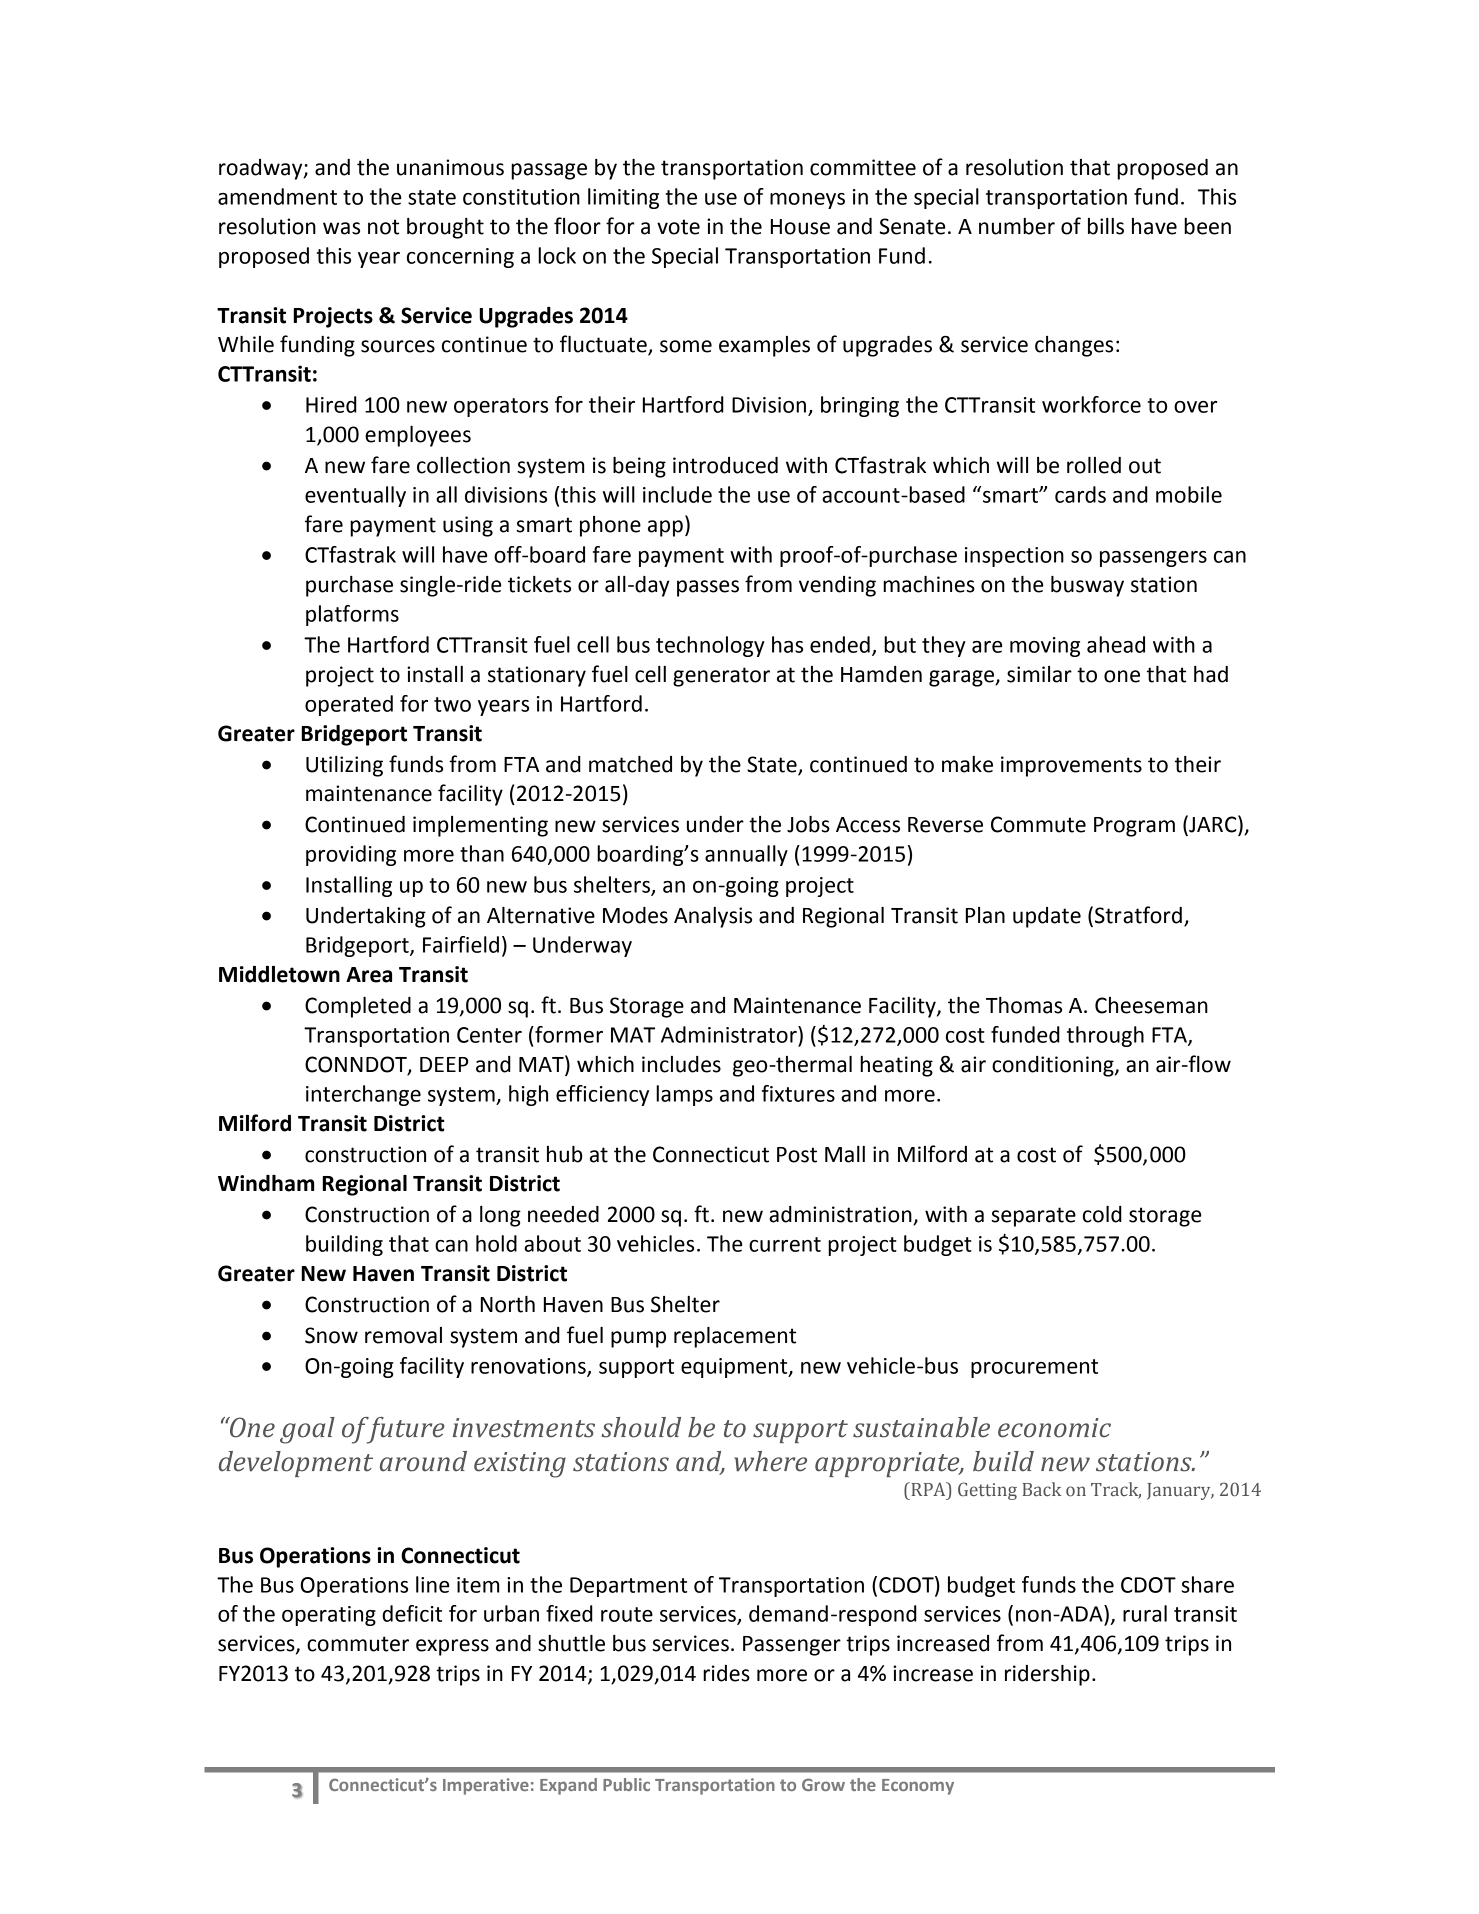 This image has width=1479, height=1914. I want to click on Windham, so click(266, 1183).
